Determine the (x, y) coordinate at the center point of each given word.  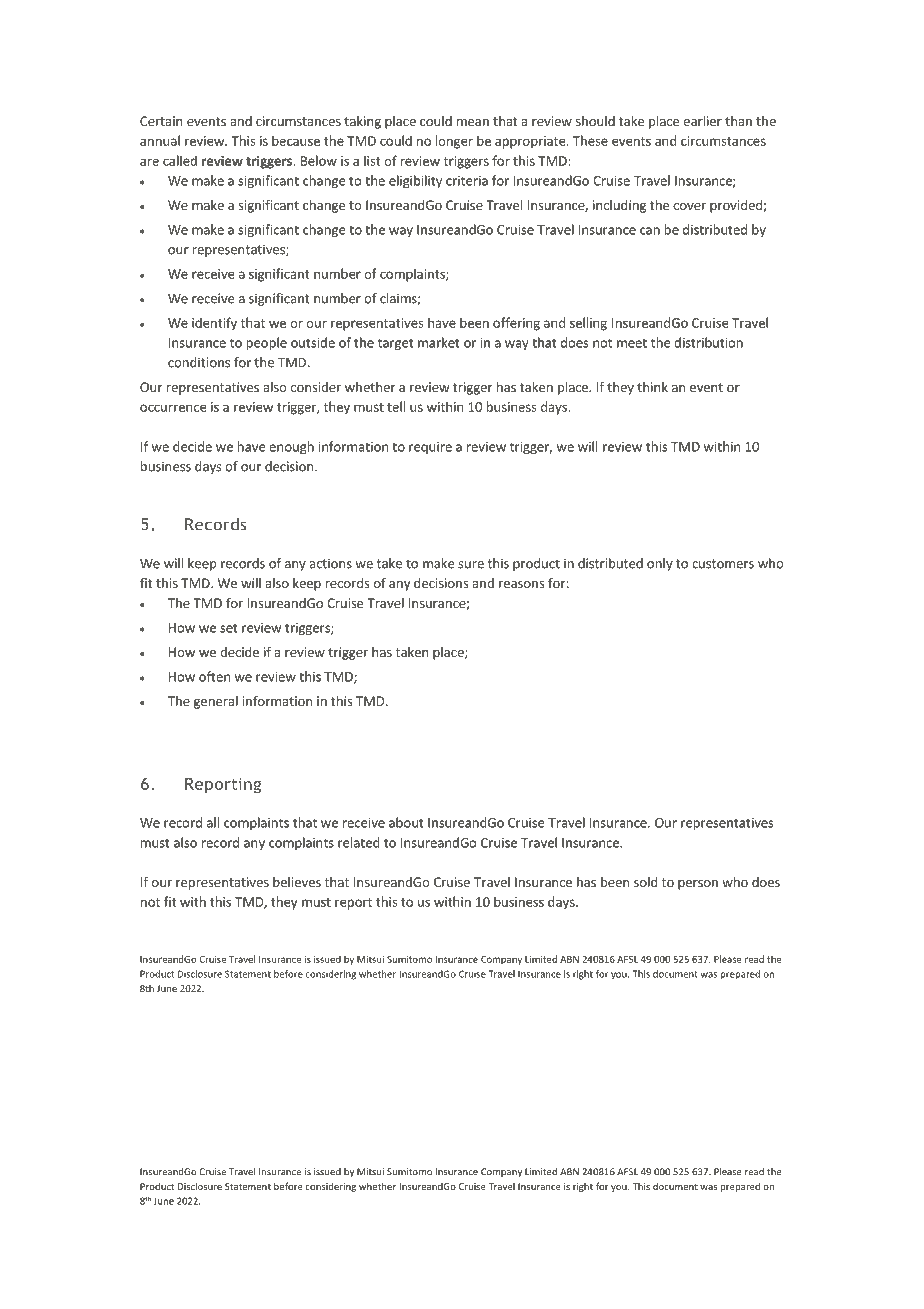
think (652, 387)
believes (297, 882)
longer (454, 142)
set (229, 628)
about (406, 822)
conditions (199, 362)
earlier (702, 121)
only (660, 564)
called (180, 160)
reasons (521, 584)
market (439, 342)
